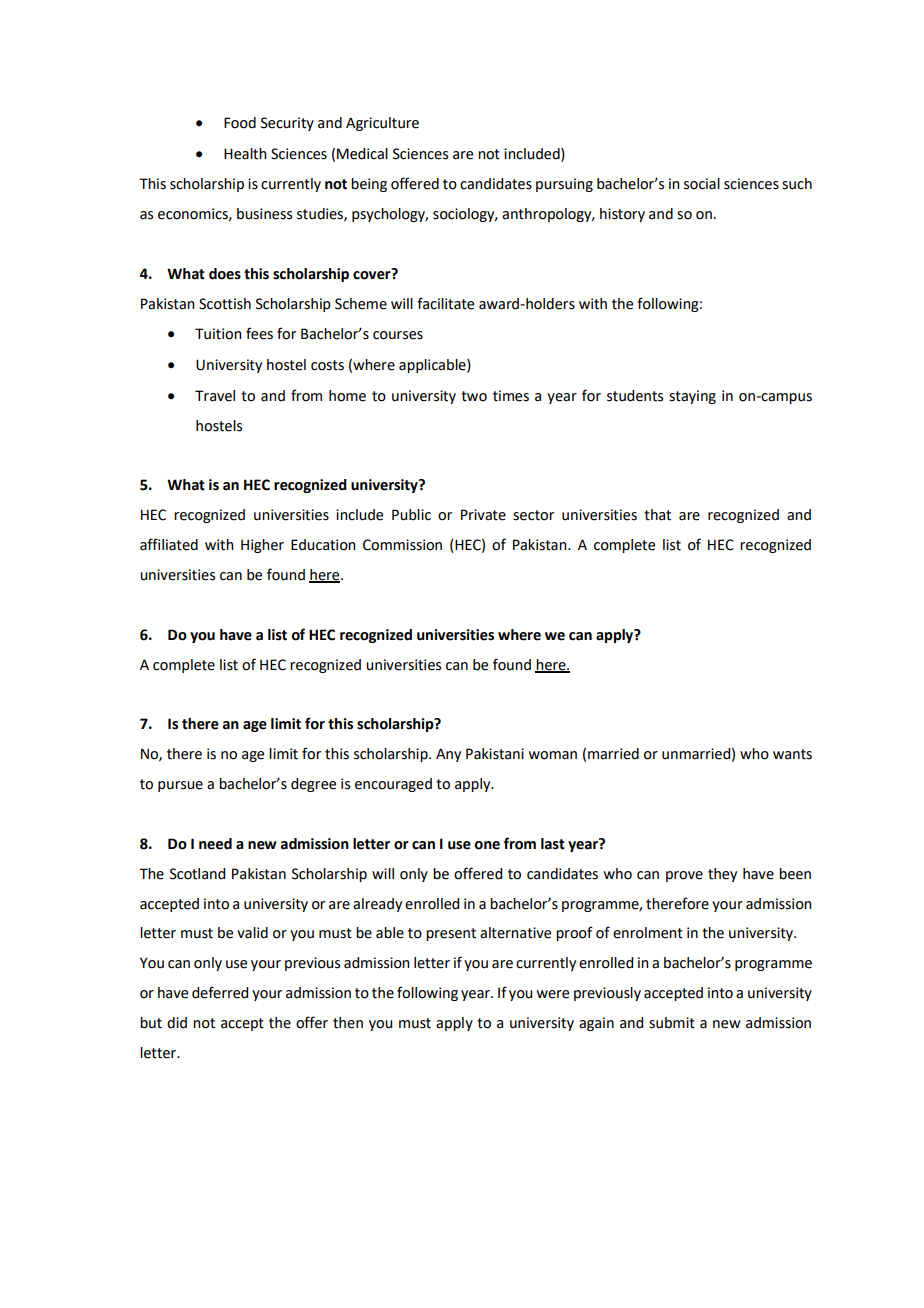 The image size is (924, 1308). I want to click on deferred, so click(220, 992).
